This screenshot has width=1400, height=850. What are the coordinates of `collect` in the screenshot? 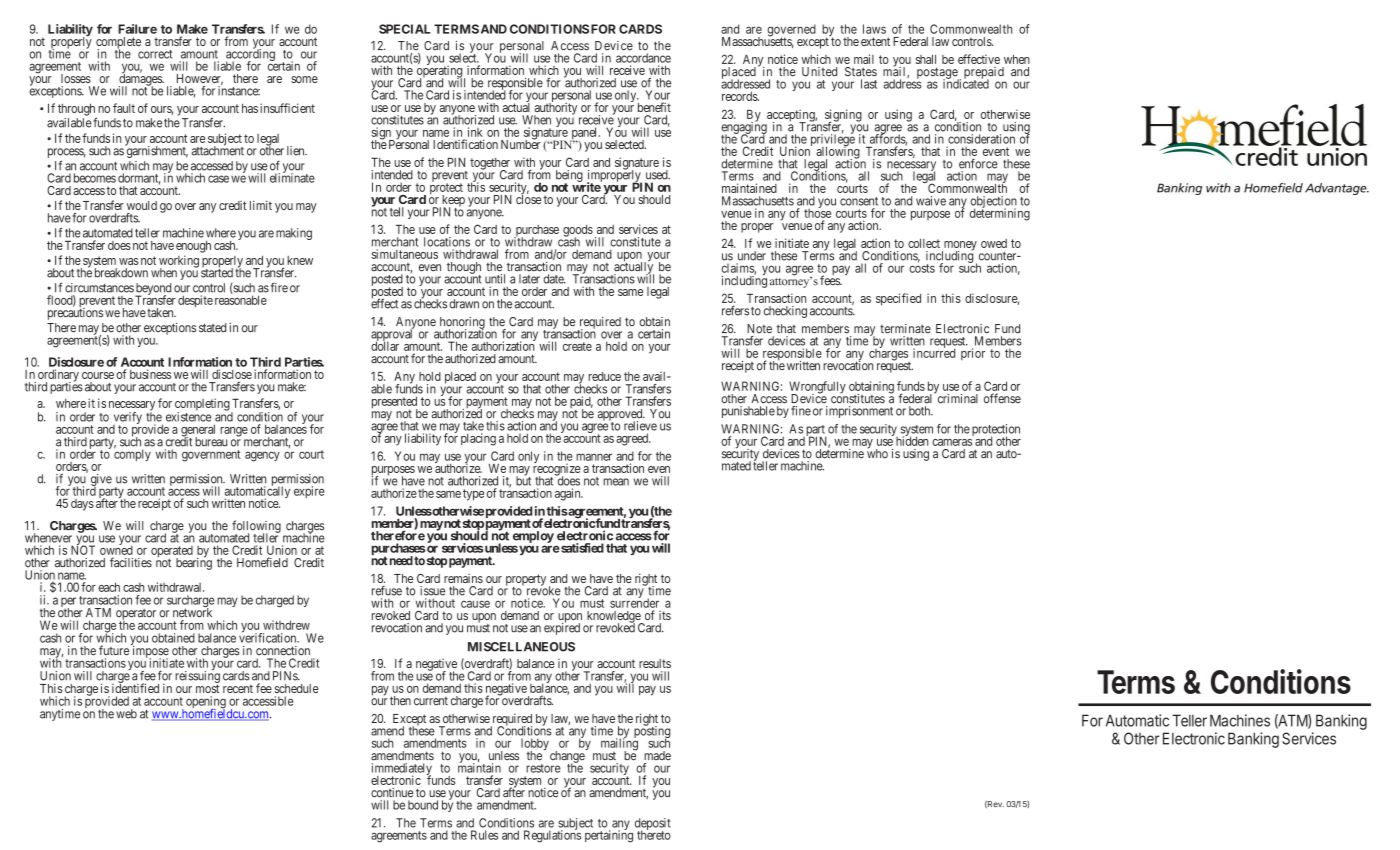 It's located at (924, 243).
